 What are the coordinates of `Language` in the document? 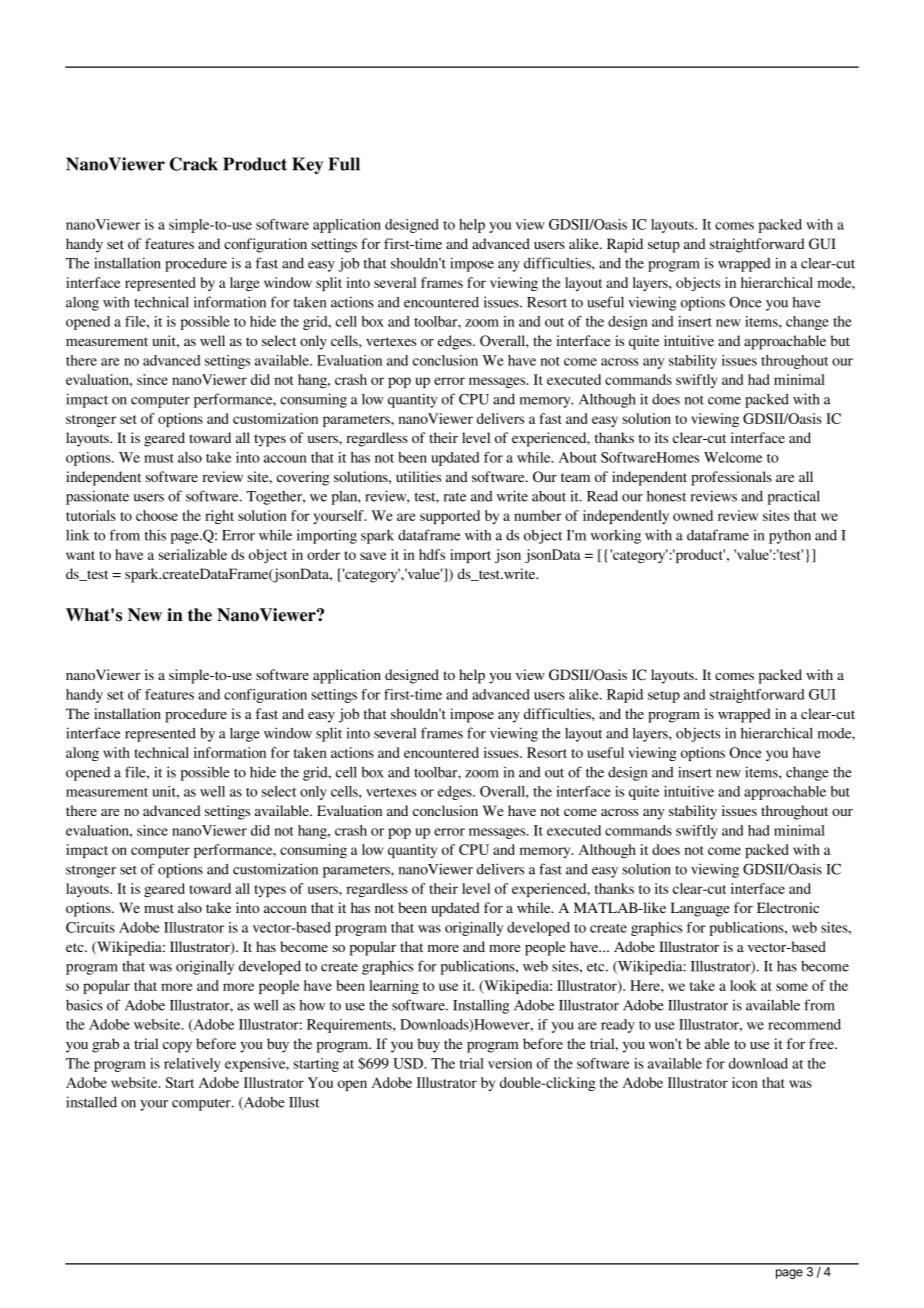 It's located at (700, 909).
